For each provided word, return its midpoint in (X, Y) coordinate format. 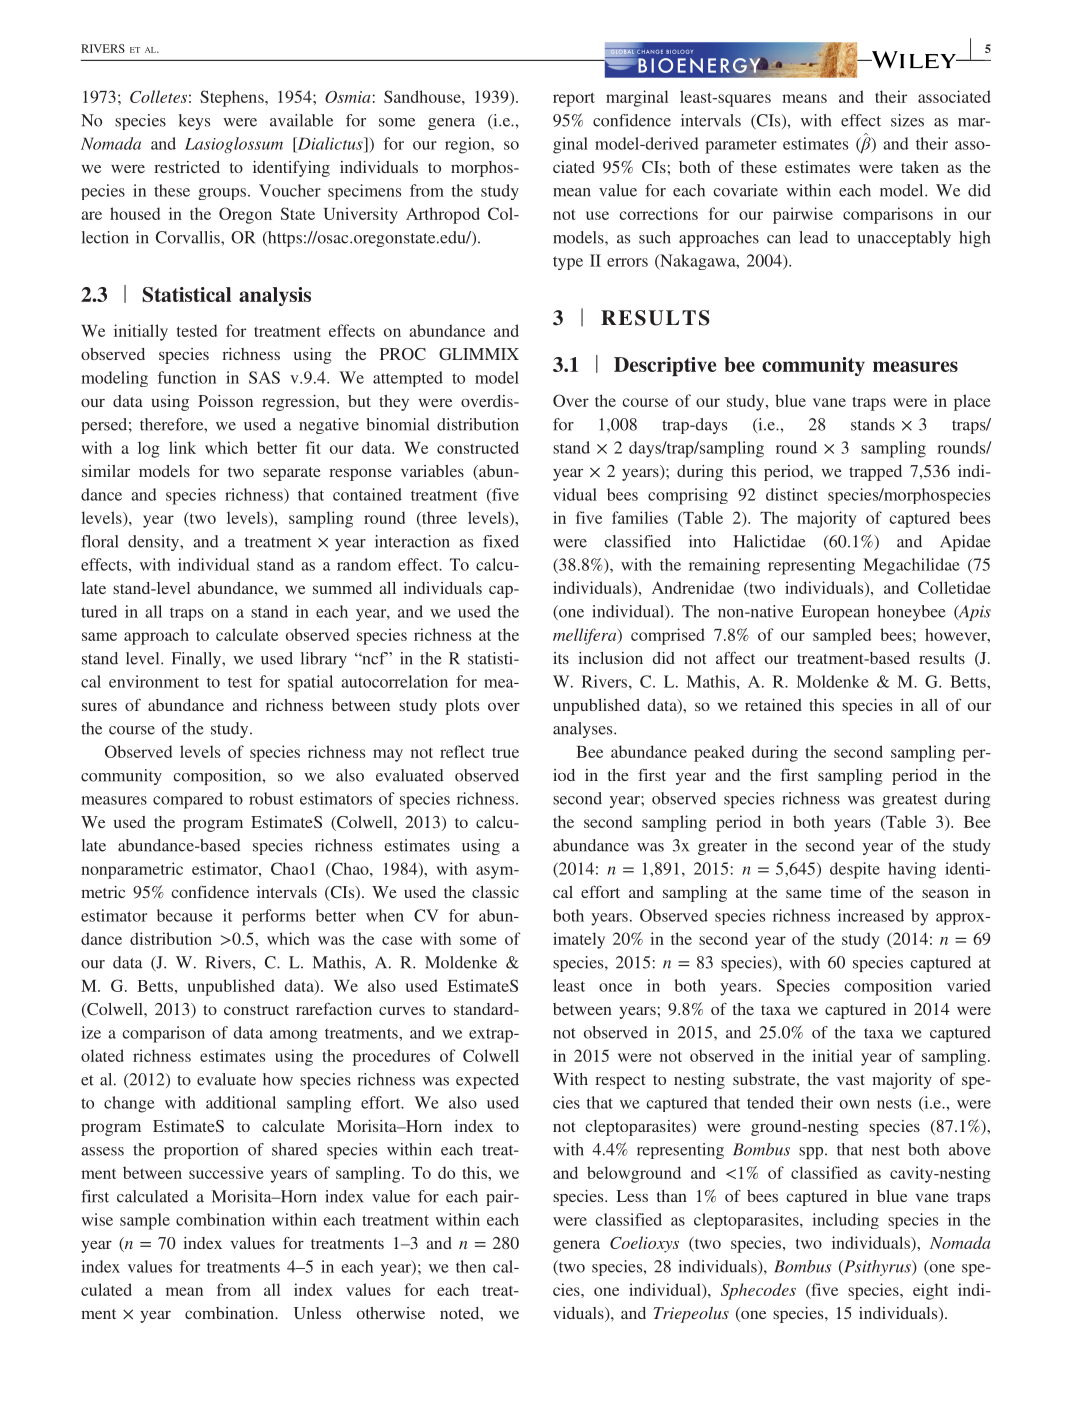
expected (487, 1081)
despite (855, 870)
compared (188, 800)
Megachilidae (911, 566)
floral (99, 541)
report (574, 99)
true (505, 752)
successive (226, 1172)
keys (194, 122)
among (294, 1036)
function (187, 377)
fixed (501, 541)
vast (851, 1080)
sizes (907, 120)
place (972, 402)
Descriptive (665, 366)
